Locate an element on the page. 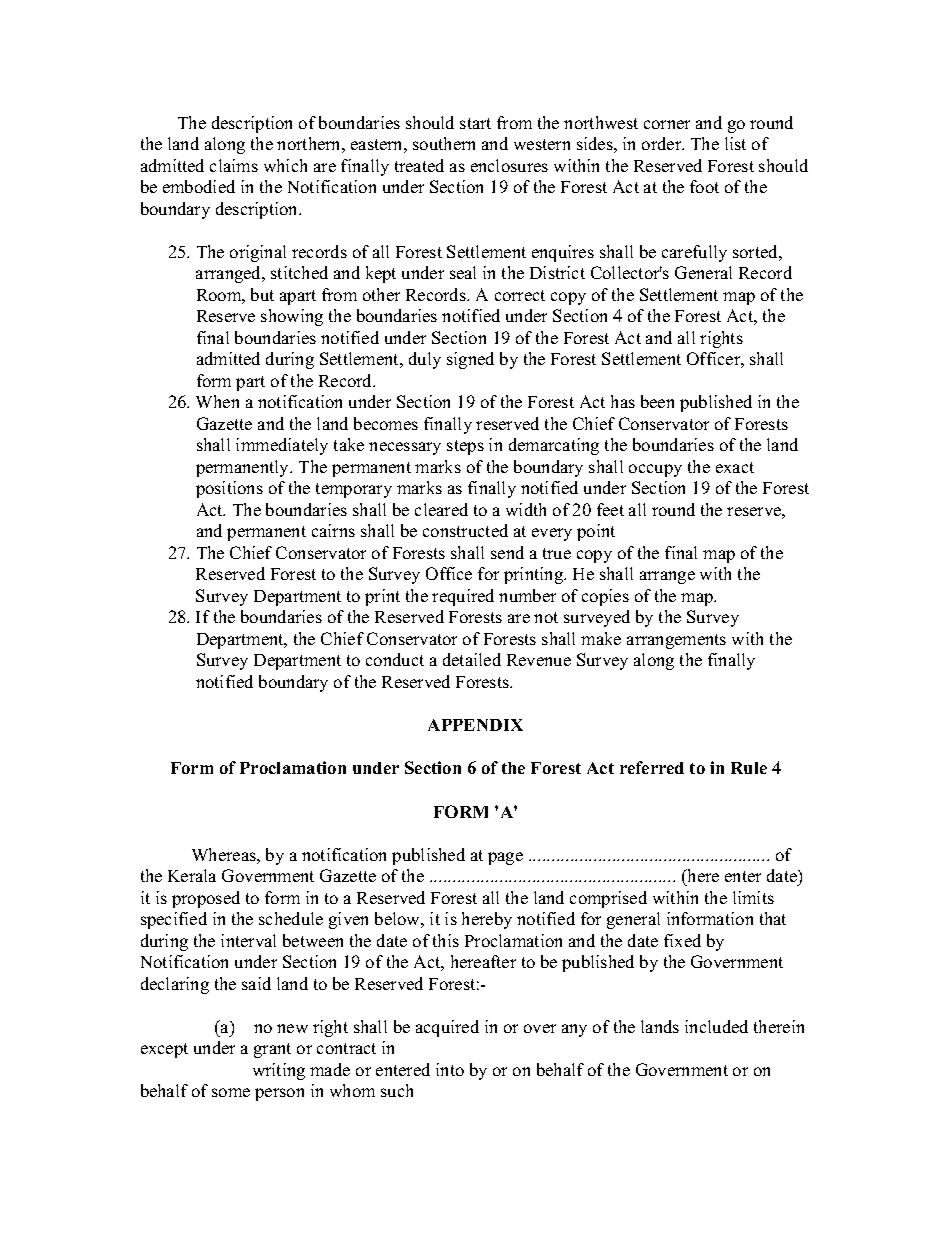  list is located at coordinates (735, 143).
